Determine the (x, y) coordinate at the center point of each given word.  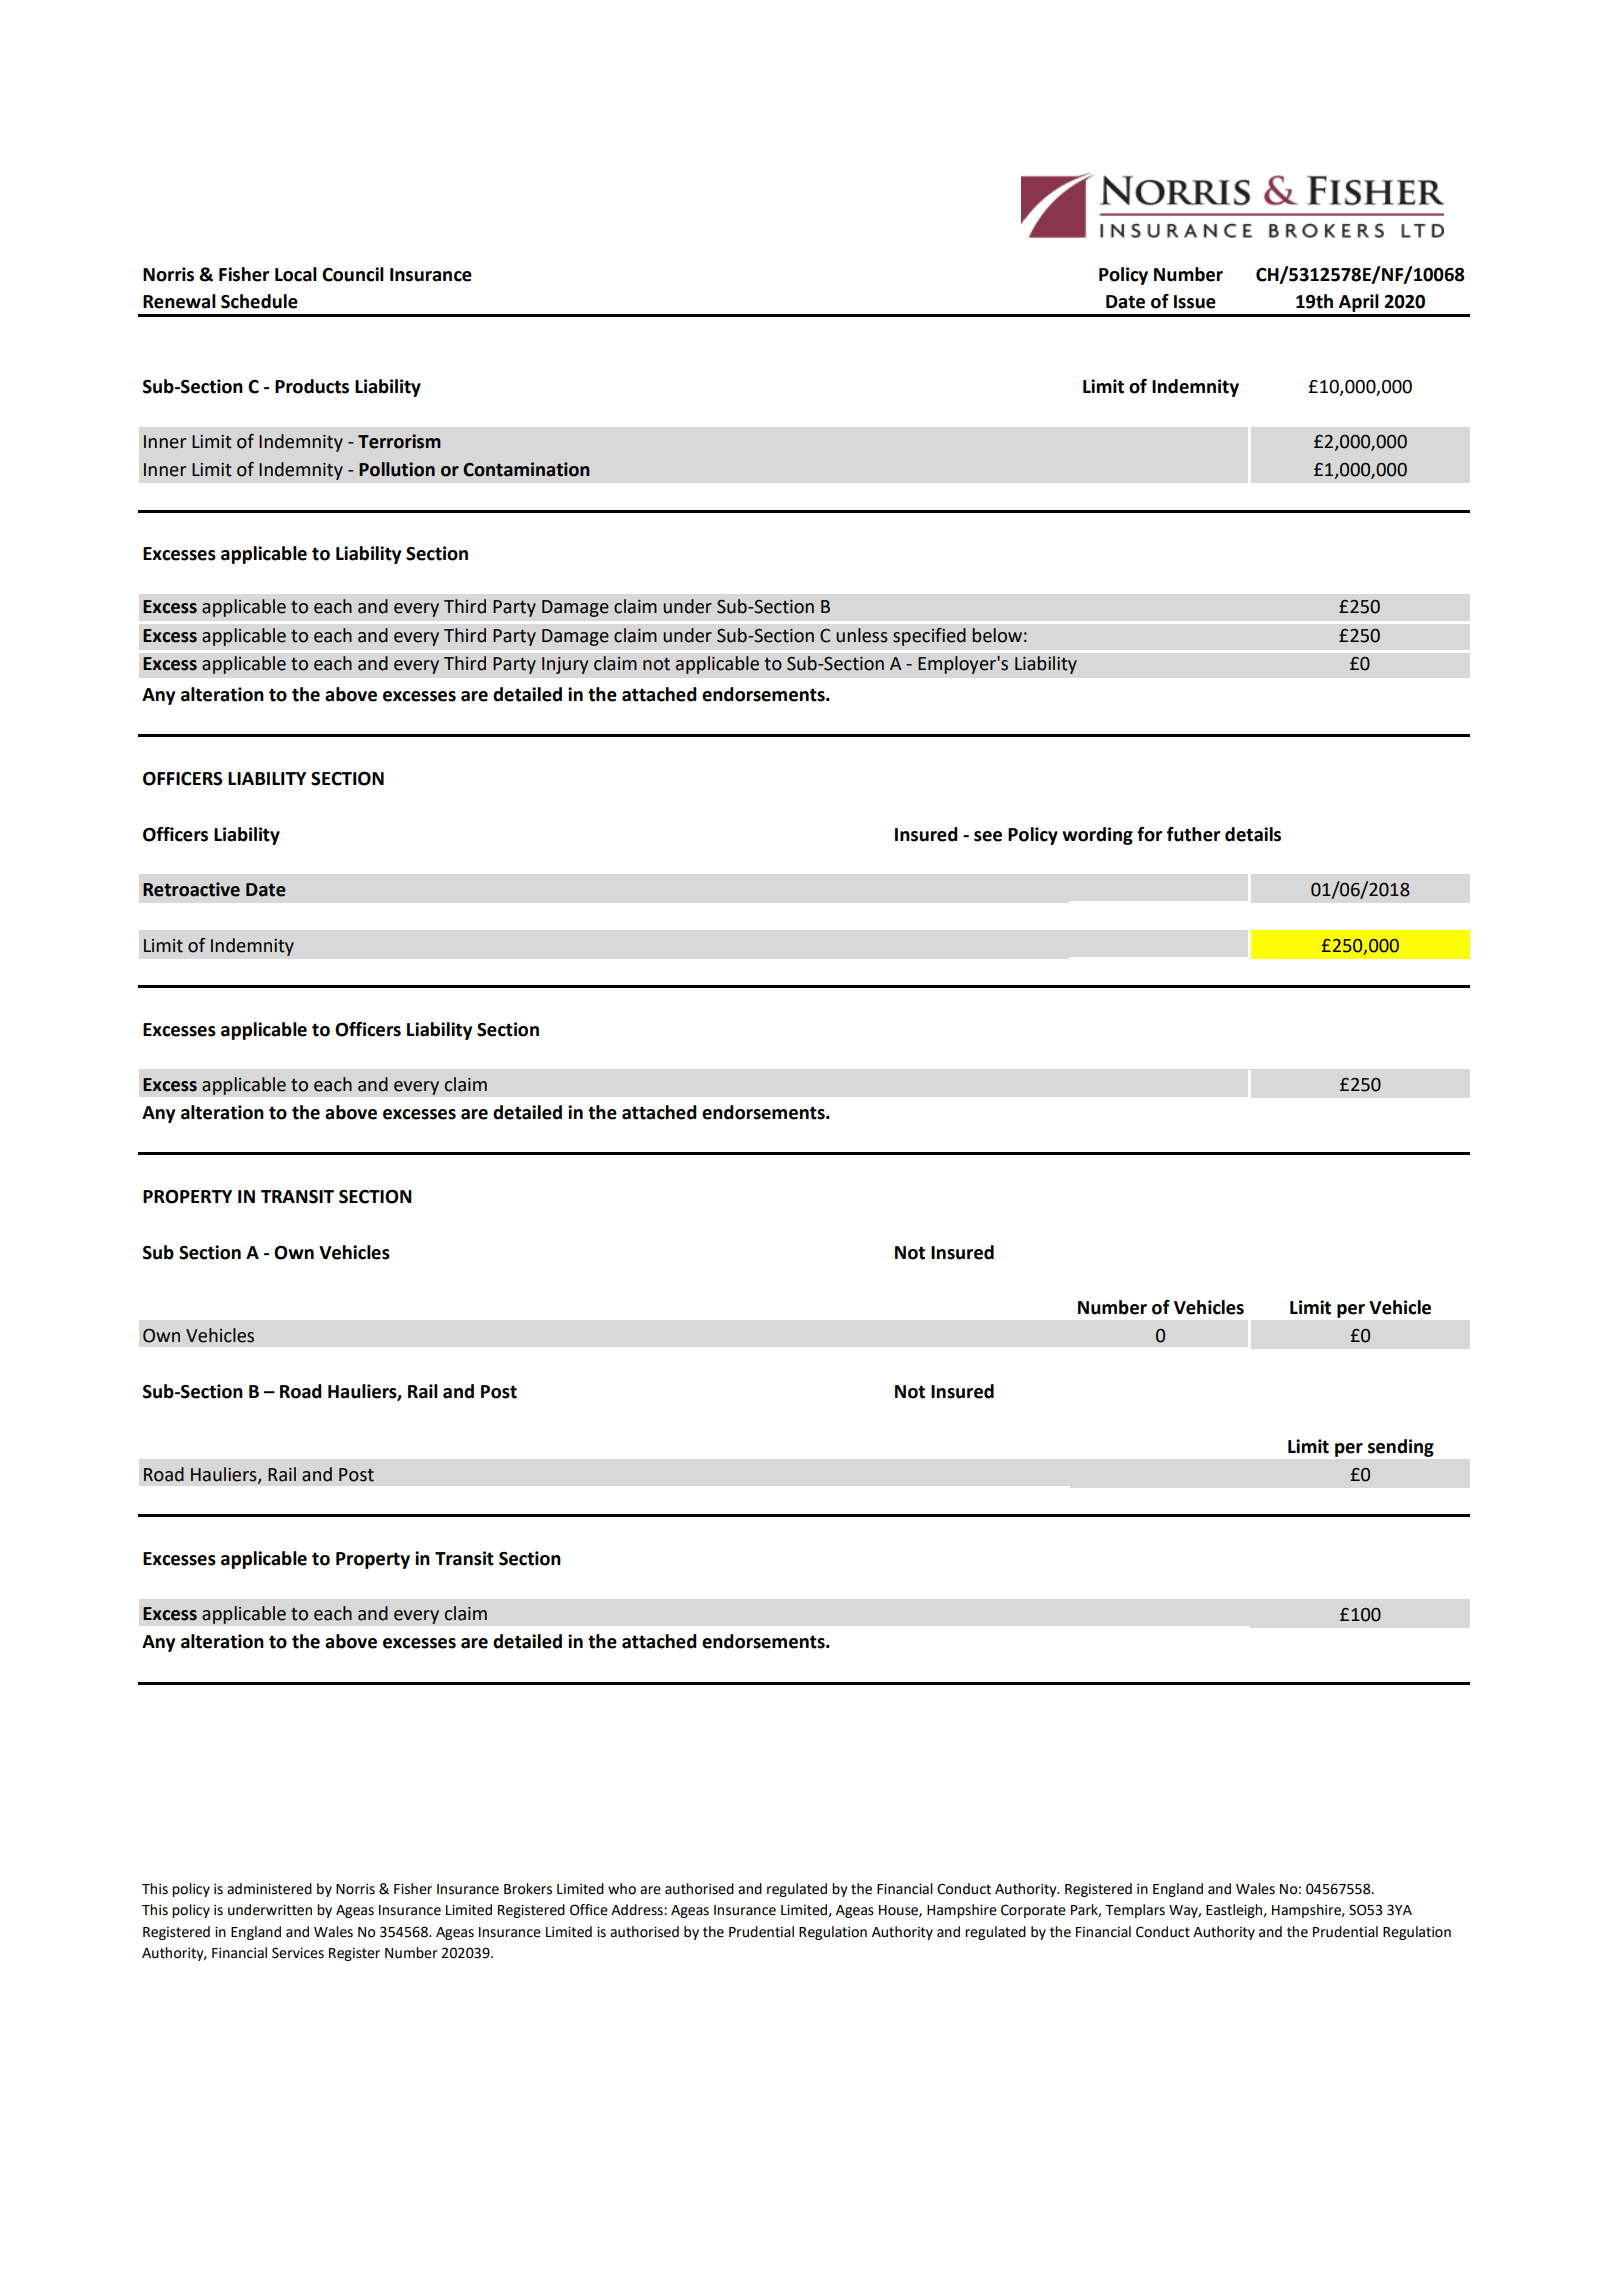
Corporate (1033, 1911)
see (988, 836)
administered (269, 1889)
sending (1401, 1448)
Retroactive (191, 889)
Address (638, 1910)
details (1253, 834)
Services (298, 1953)
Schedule (259, 301)
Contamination (526, 469)
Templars (1135, 1911)
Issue (1195, 302)
